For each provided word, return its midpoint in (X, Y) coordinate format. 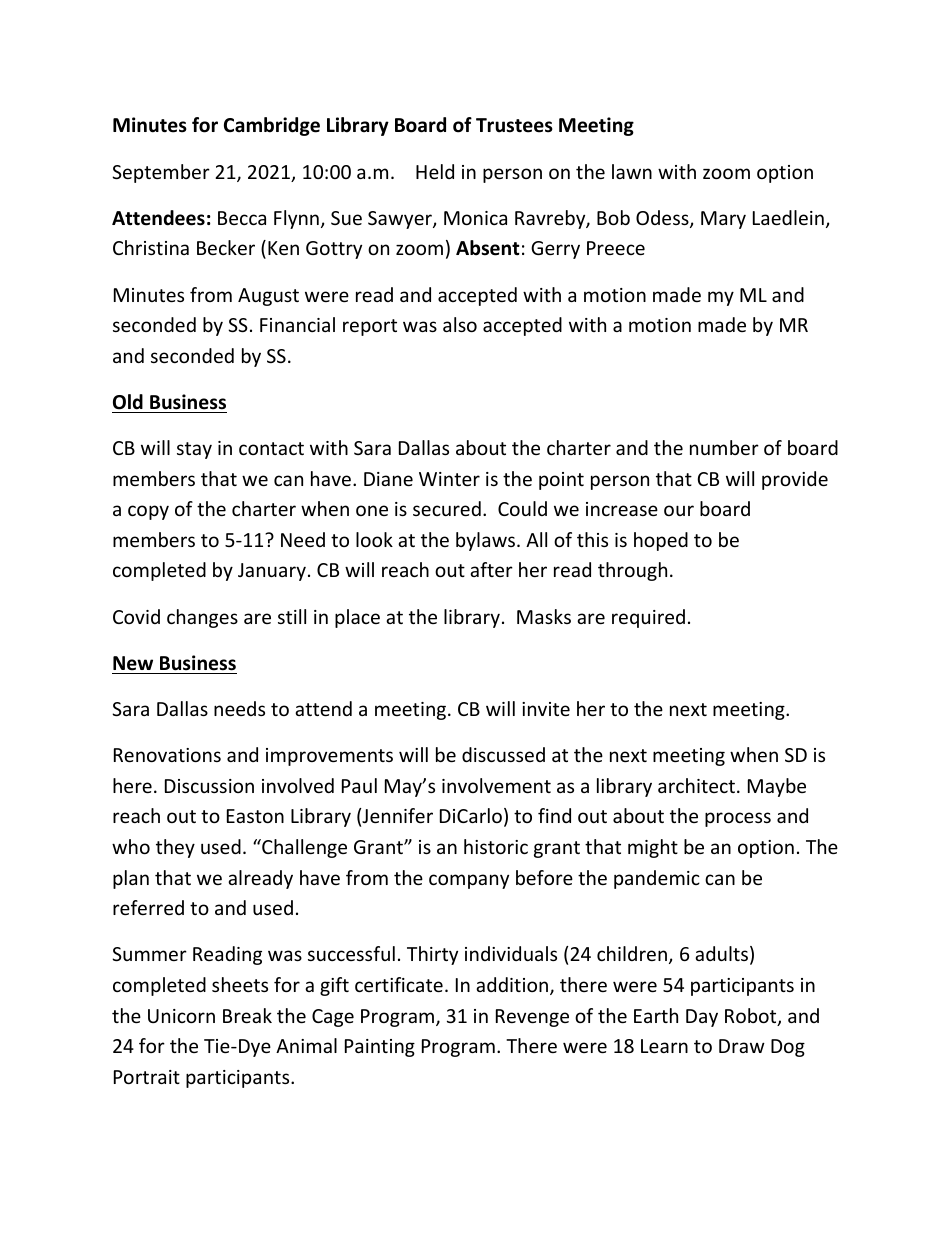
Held (435, 171)
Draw (742, 1046)
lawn (632, 171)
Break (247, 1015)
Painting (380, 1048)
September (161, 173)
